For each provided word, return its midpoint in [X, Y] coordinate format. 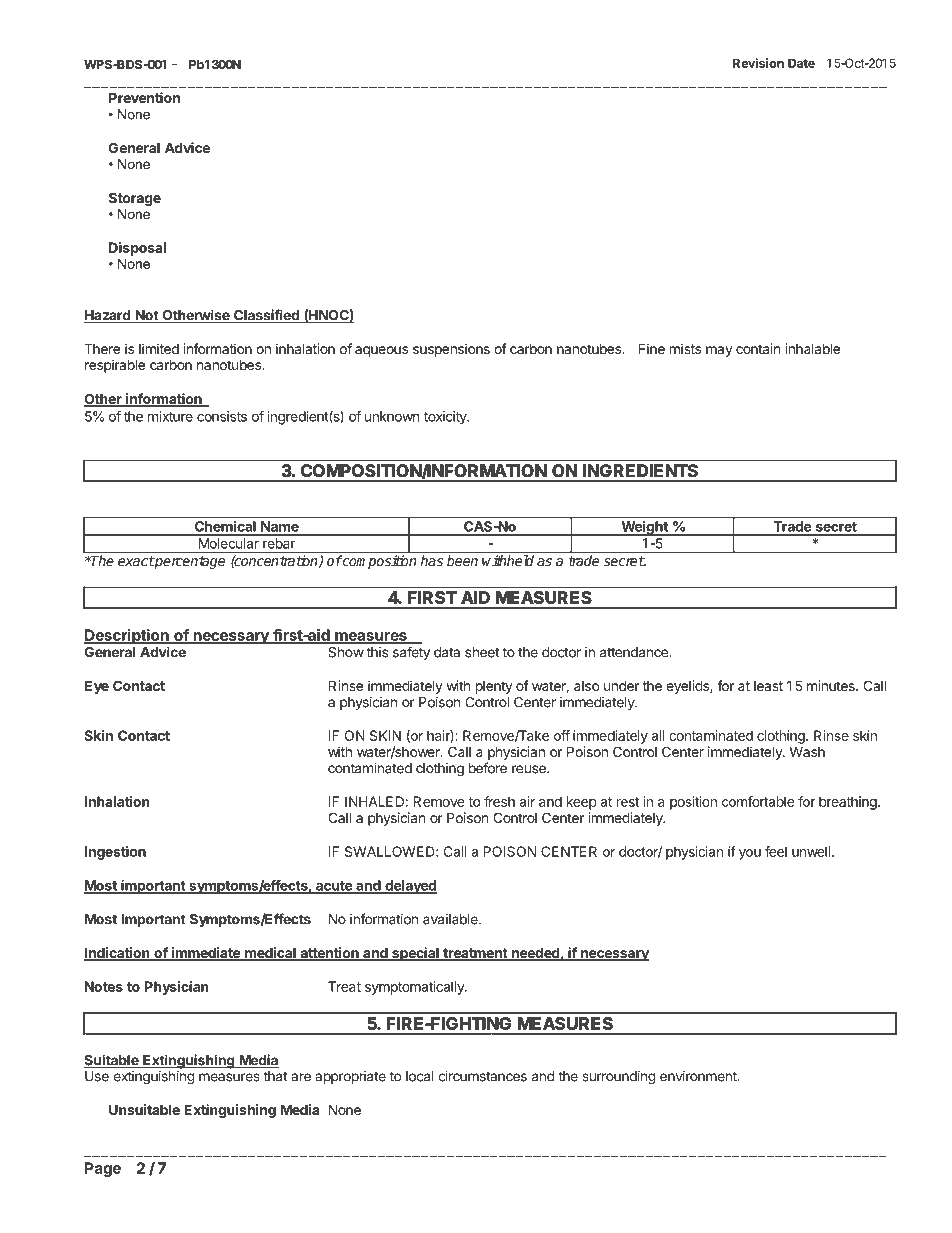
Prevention [144, 97]
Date [801, 63]
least [768, 686]
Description [127, 638]
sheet [482, 652]
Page [103, 1169]
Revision [758, 63]
